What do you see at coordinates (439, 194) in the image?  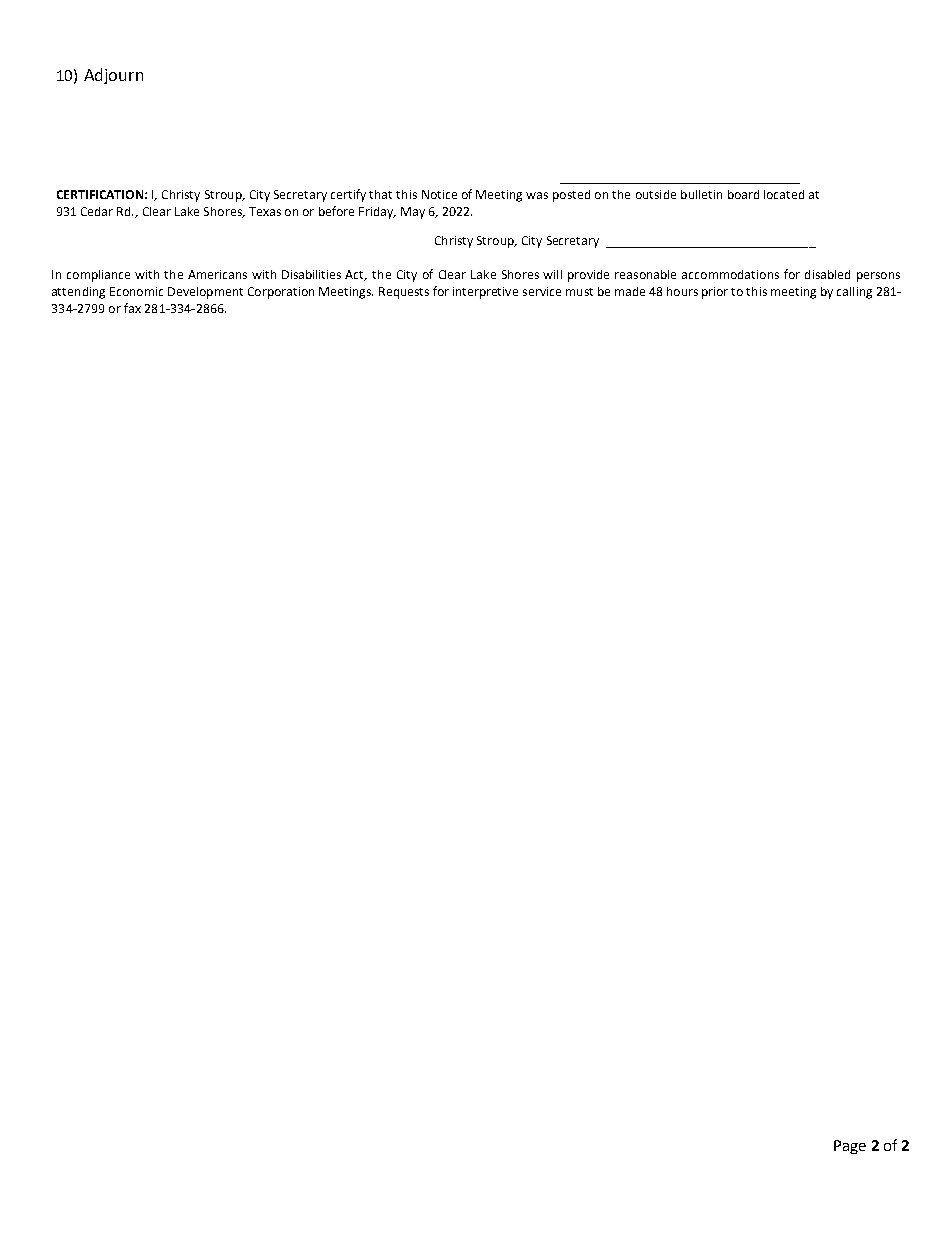 I see `Notice` at bounding box center [439, 194].
